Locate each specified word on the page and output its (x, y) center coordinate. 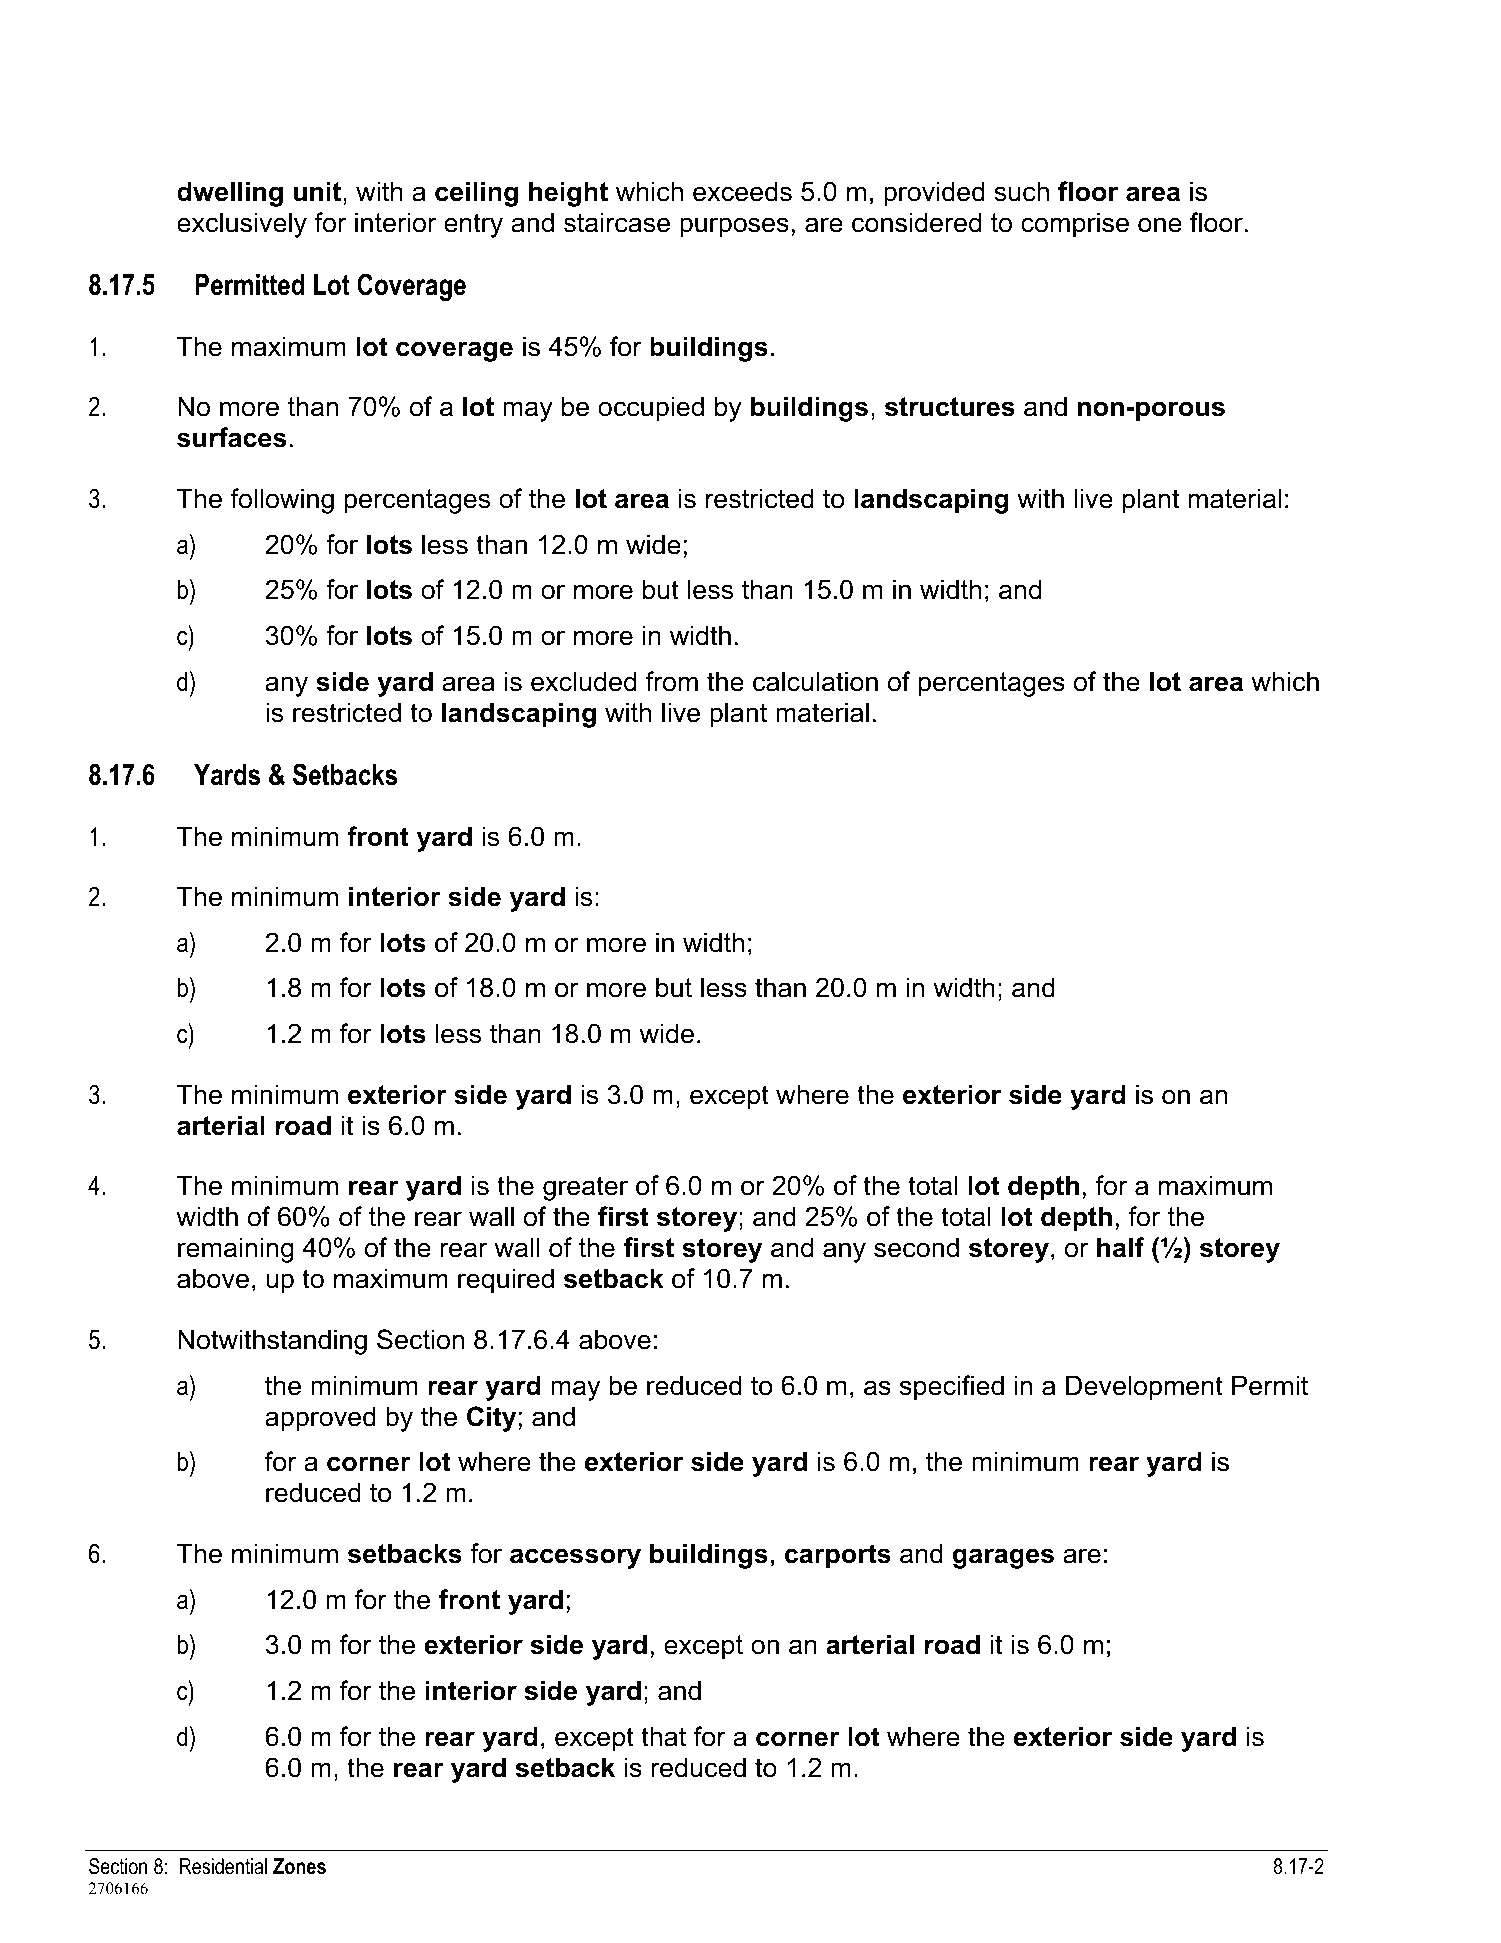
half (1120, 1247)
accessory (575, 1558)
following (282, 501)
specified (952, 1388)
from (671, 681)
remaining (235, 1250)
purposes (734, 227)
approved (320, 1419)
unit (319, 191)
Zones (299, 1866)
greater (585, 1188)
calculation (815, 681)
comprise (1075, 225)
